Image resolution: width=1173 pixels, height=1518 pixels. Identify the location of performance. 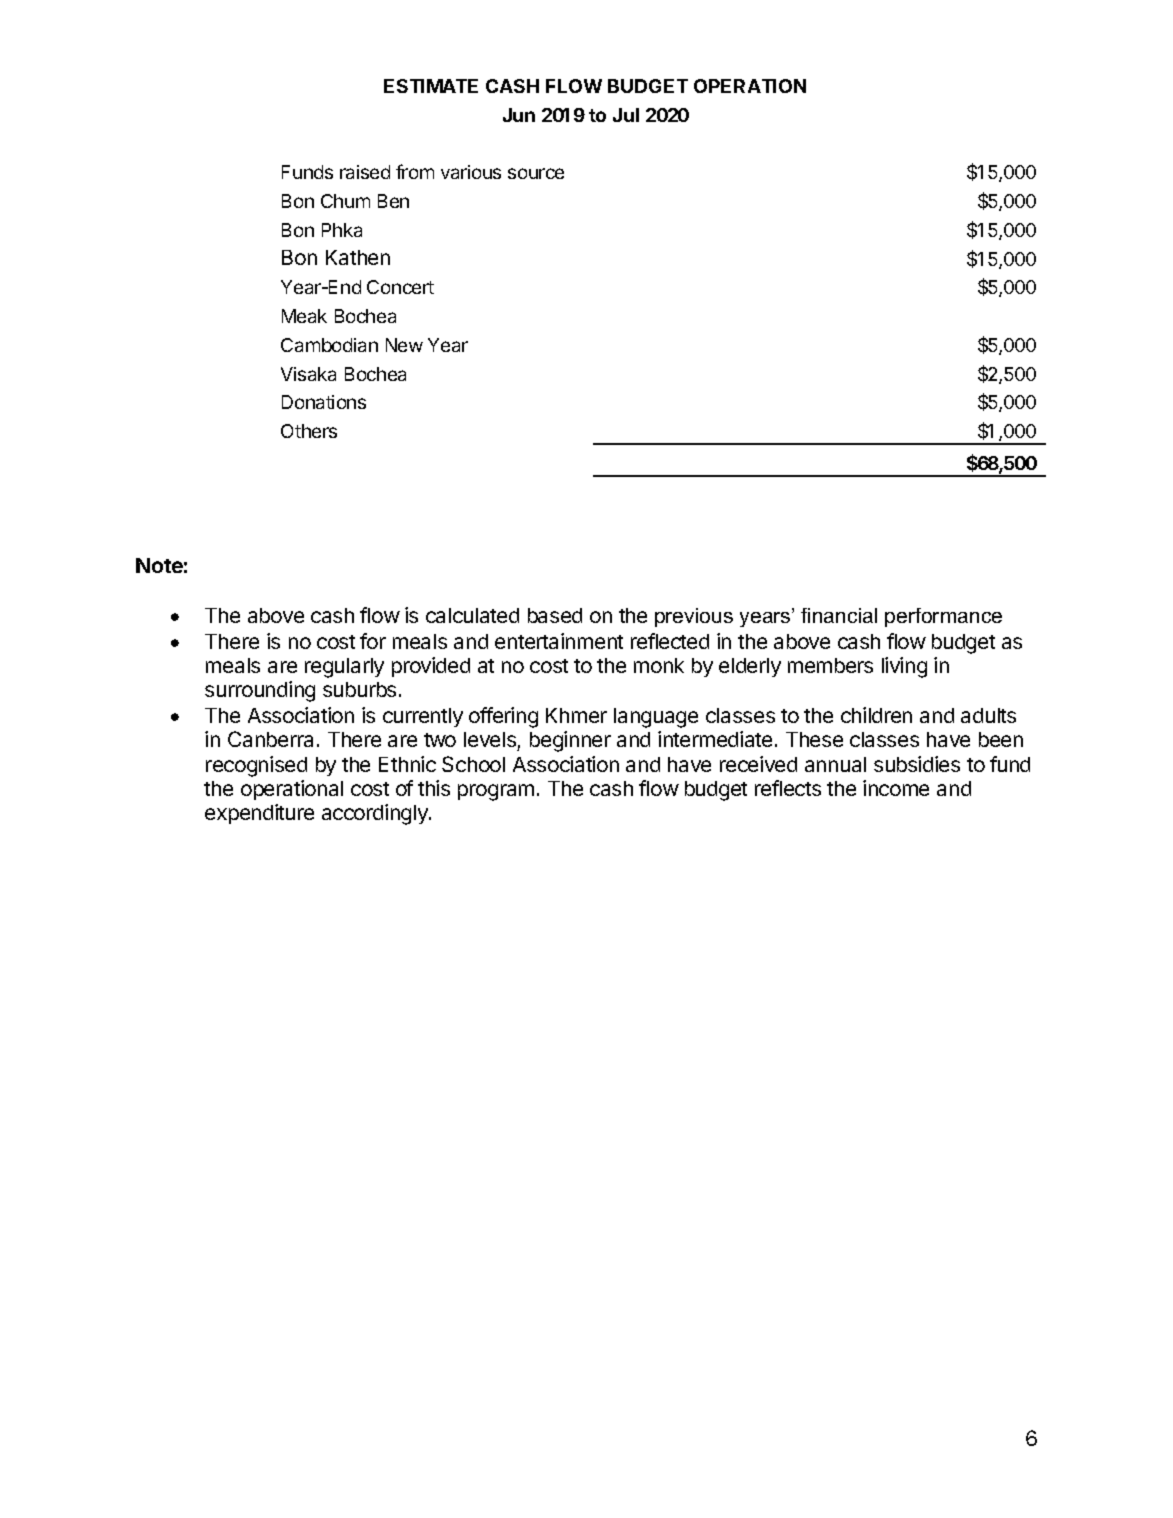
(943, 617).
